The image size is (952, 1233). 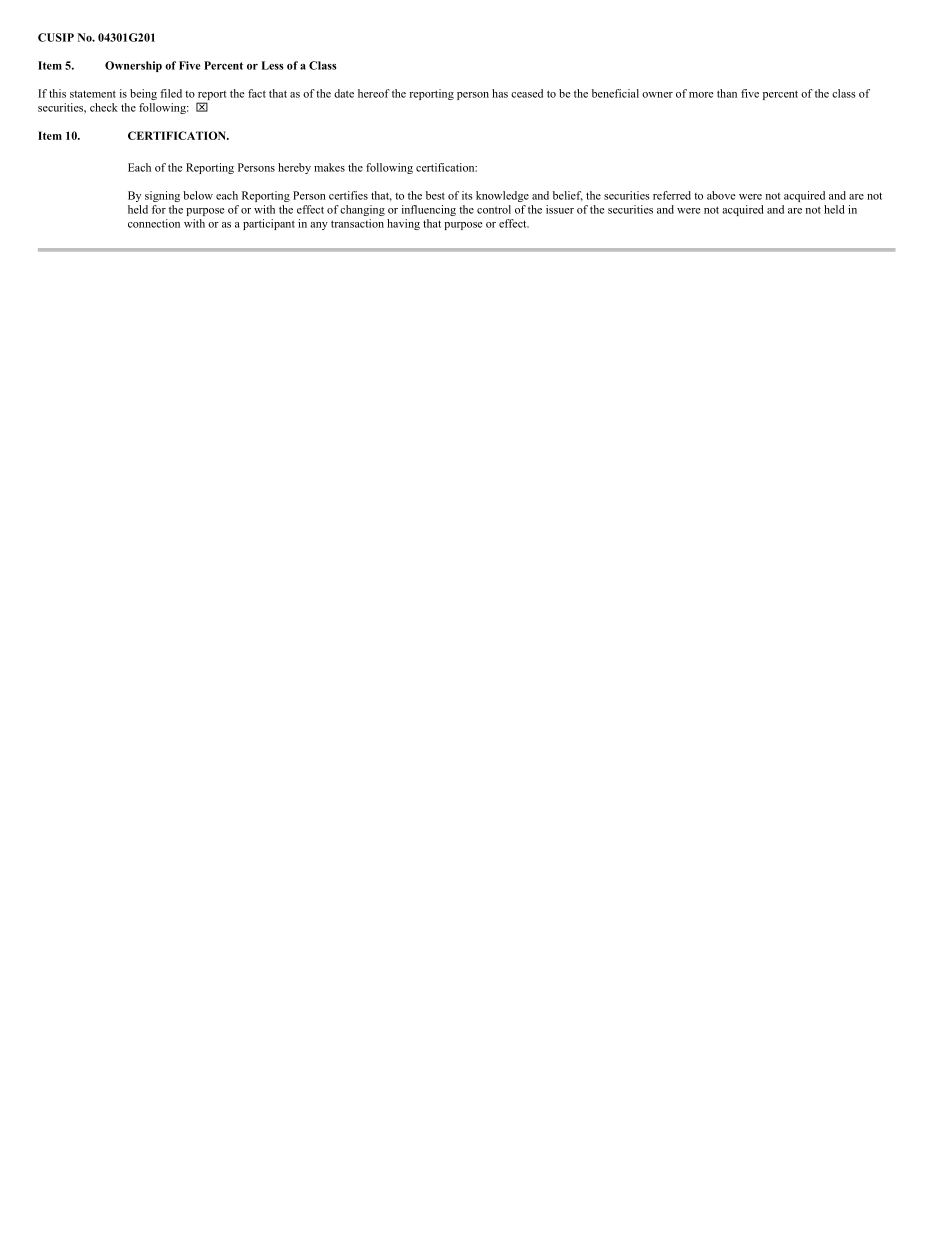 I want to click on more, so click(x=701, y=95).
